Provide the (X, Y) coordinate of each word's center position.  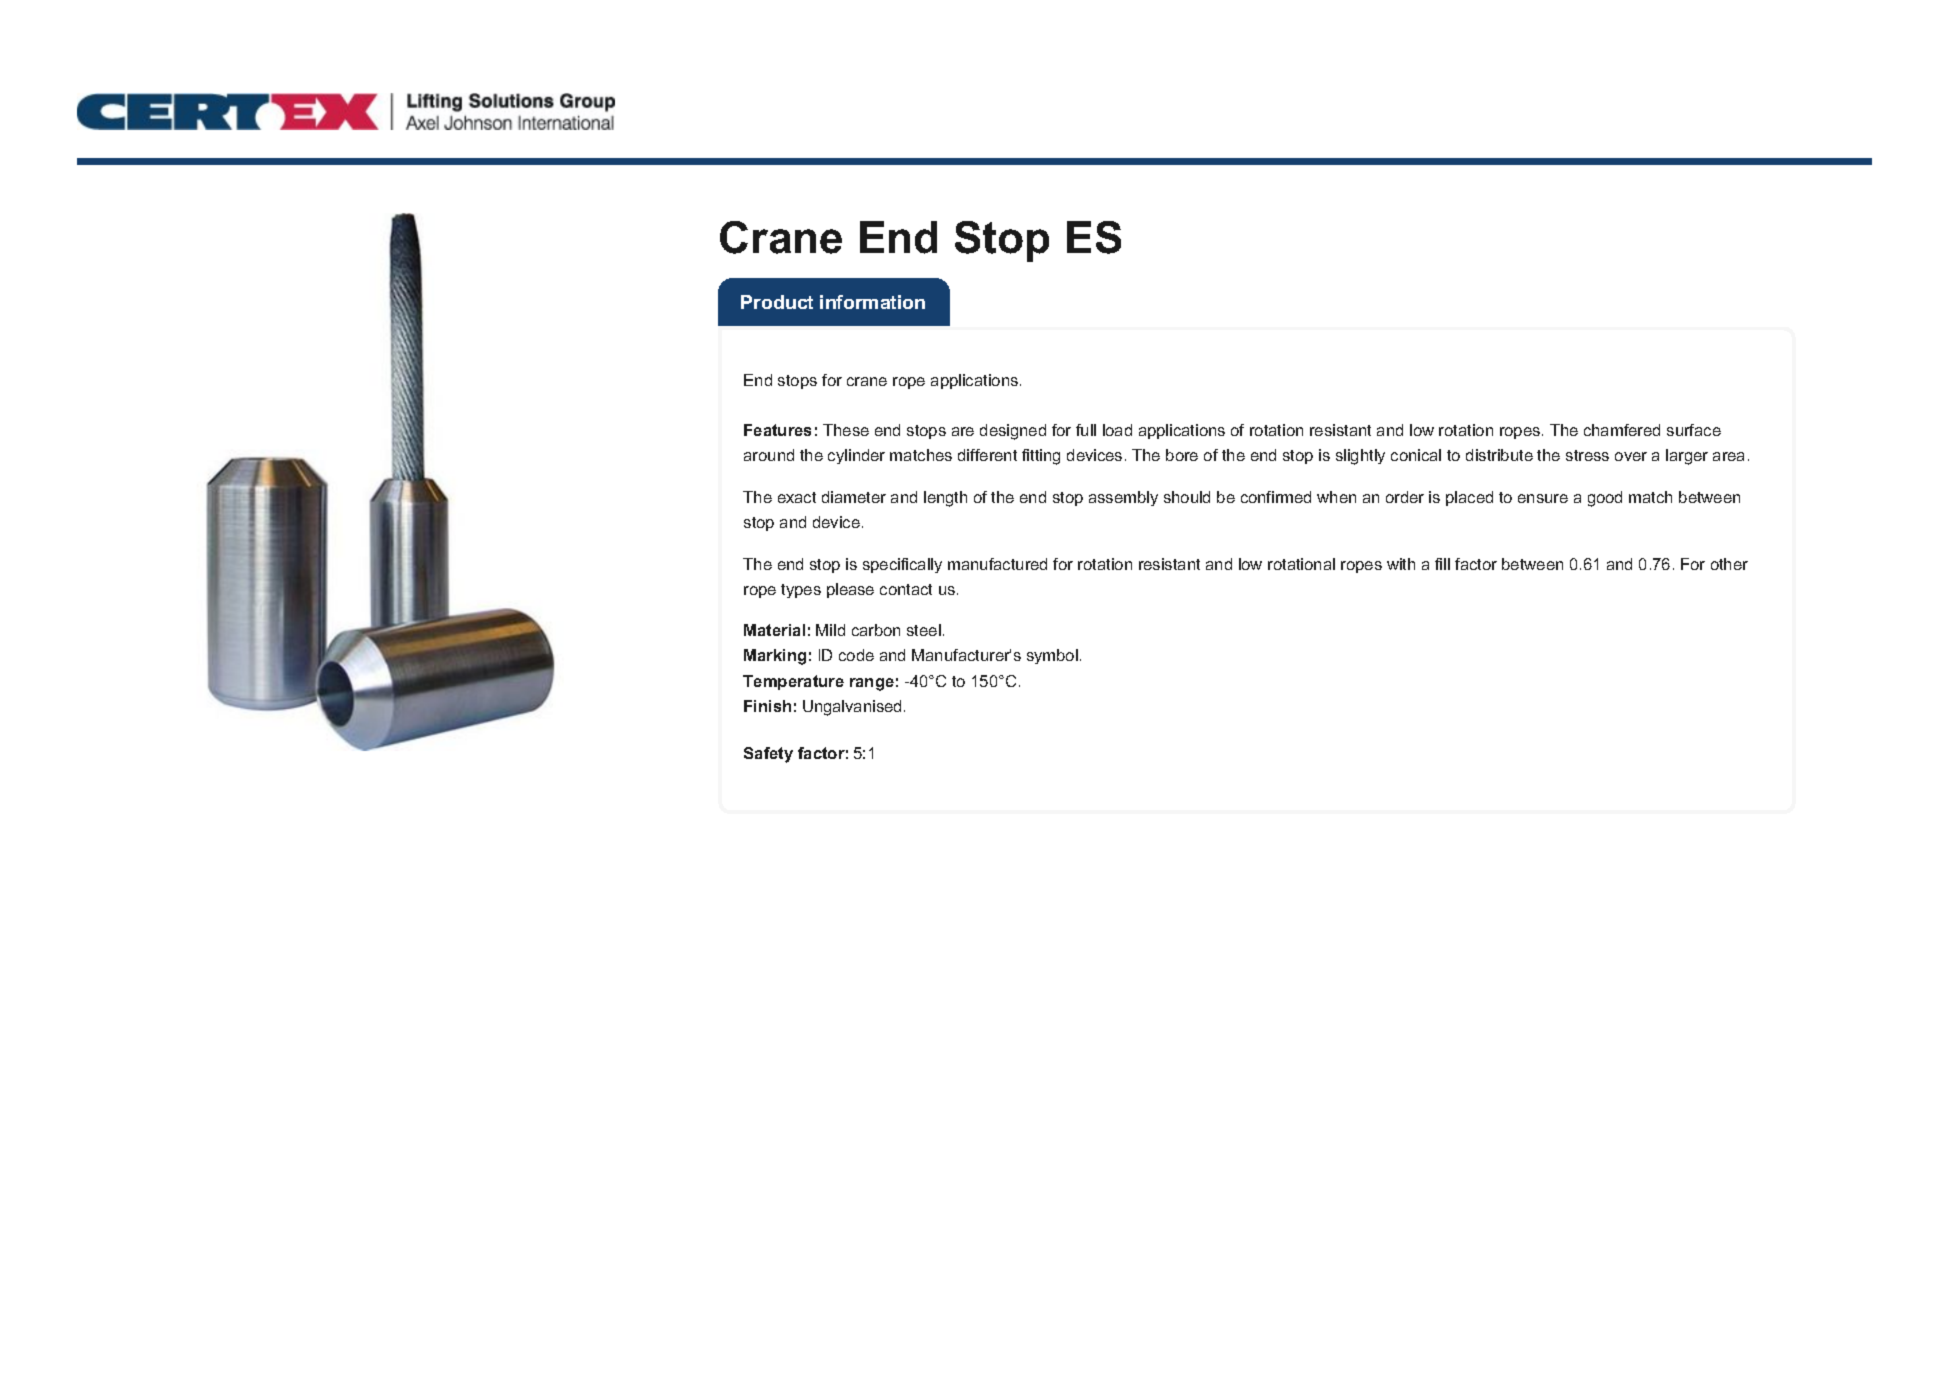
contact (906, 589)
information (872, 302)
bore (1182, 455)
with (1401, 564)
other (1729, 564)
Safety (768, 755)
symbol (1052, 656)
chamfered (1622, 430)
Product (777, 302)
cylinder (856, 456)
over (1631, 456)
